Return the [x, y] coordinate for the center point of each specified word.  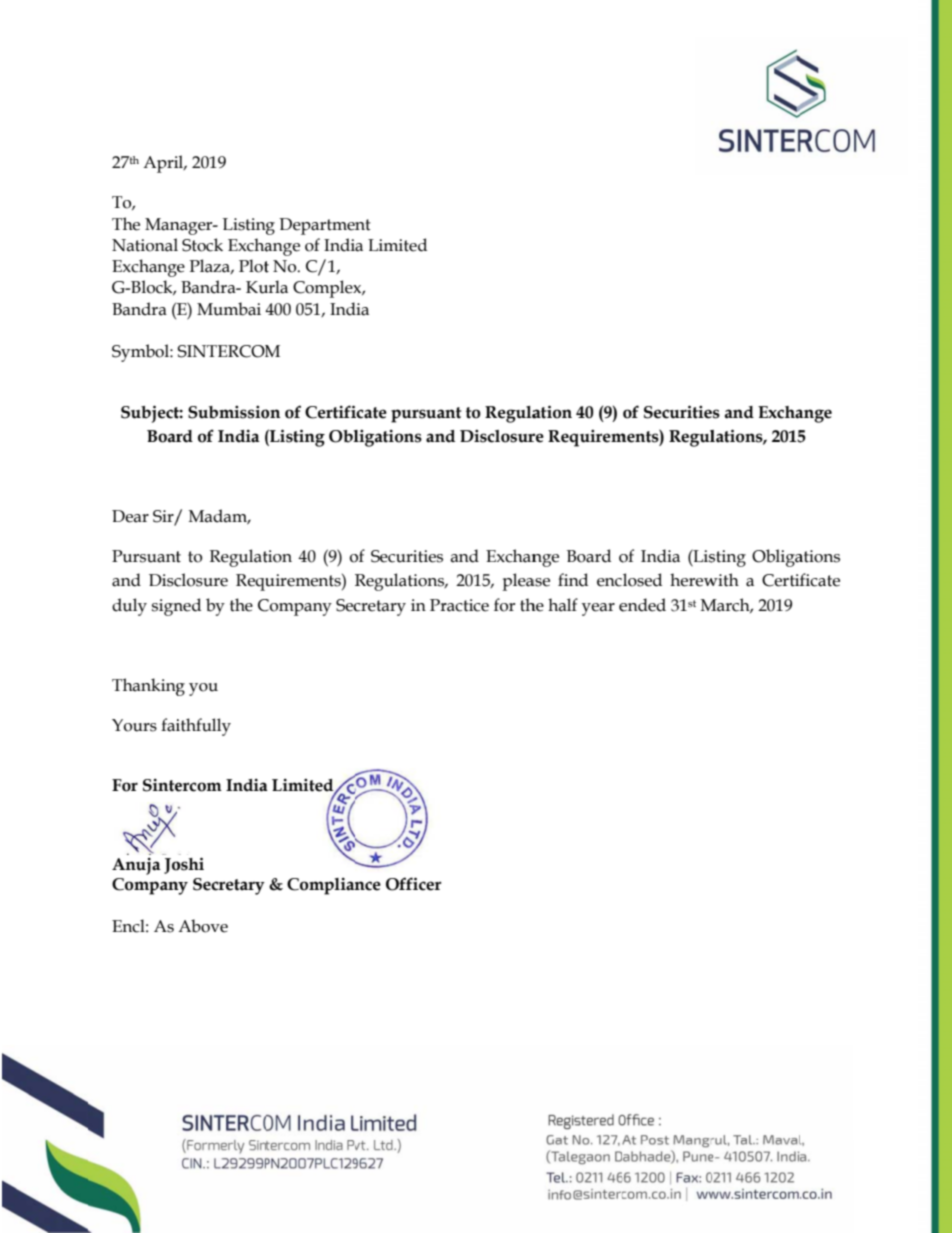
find [573, 580]
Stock [202, 245]
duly [129, 607]
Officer [413, 884]
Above [203, 926]
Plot [254, 266]
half [563, 605]
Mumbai [229, 309]
